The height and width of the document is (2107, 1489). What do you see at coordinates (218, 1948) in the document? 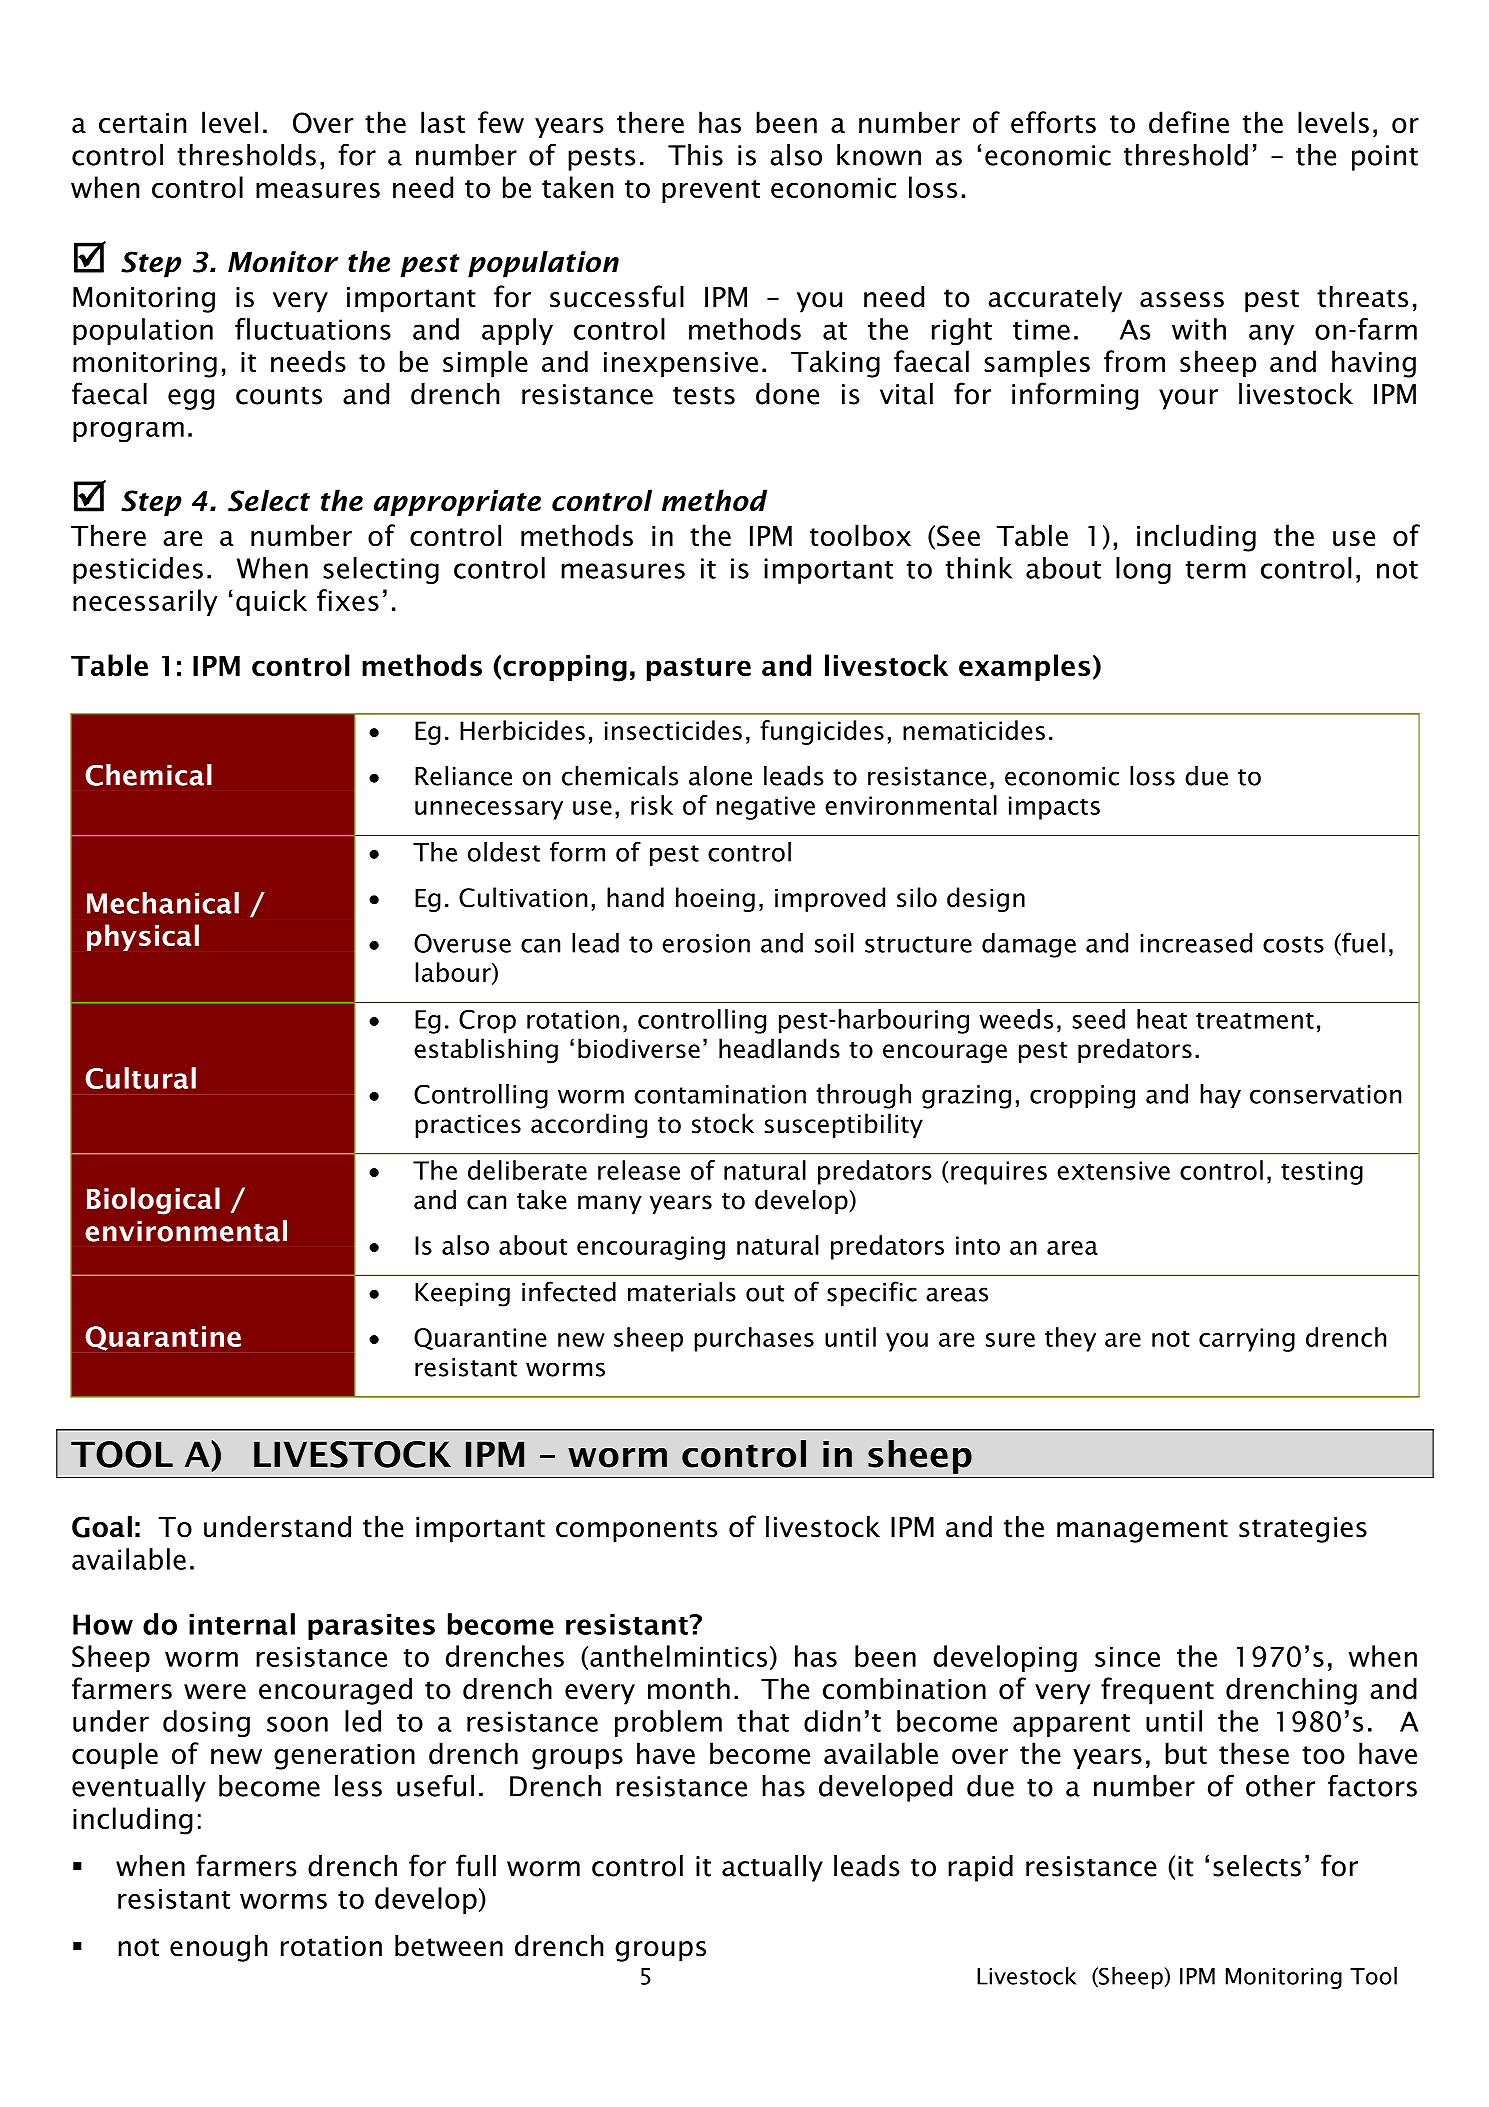
I see `enough` at bounding box center [218, 1948].
